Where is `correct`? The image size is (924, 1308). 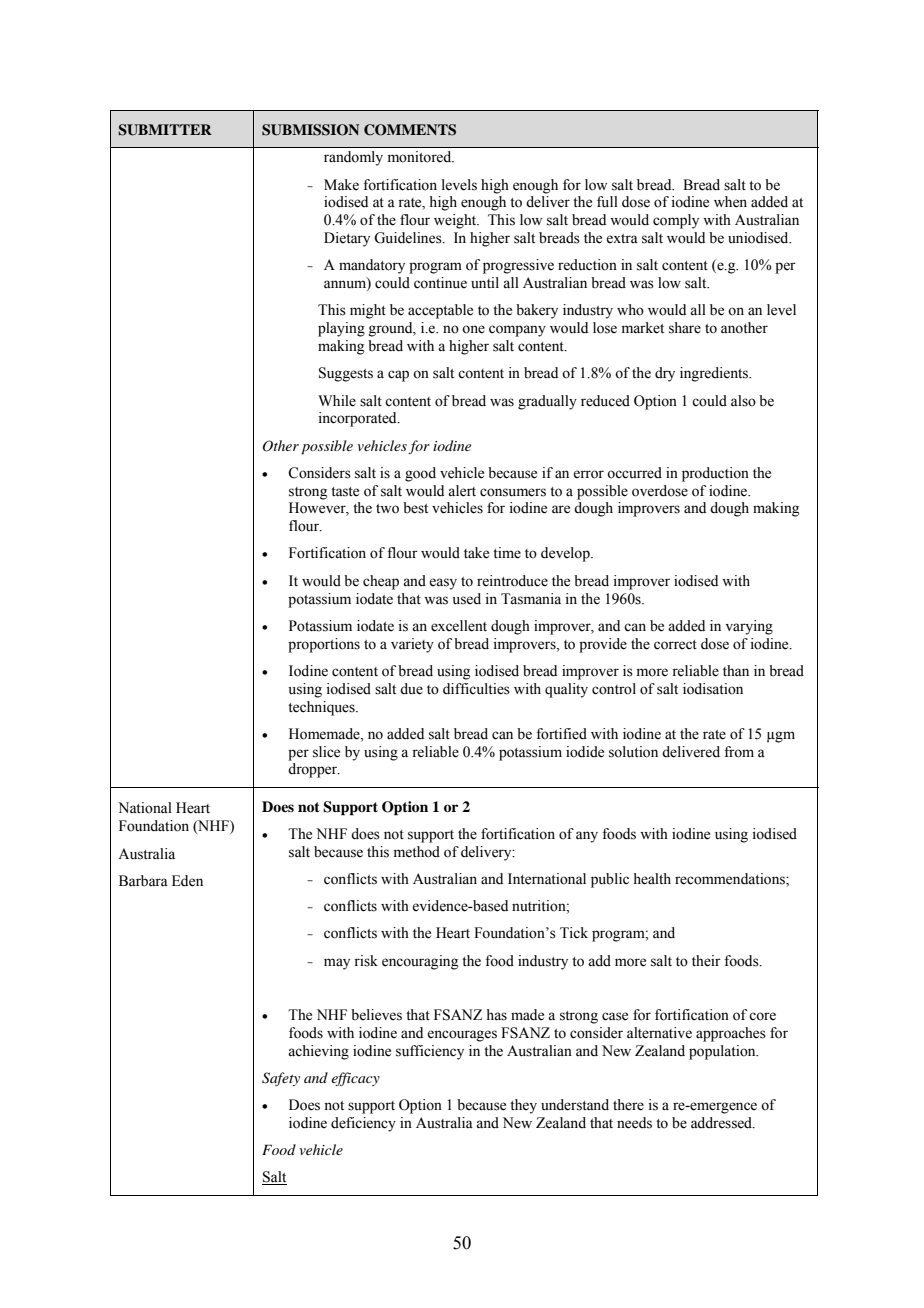
correct is located at coordinates (675, 645).
